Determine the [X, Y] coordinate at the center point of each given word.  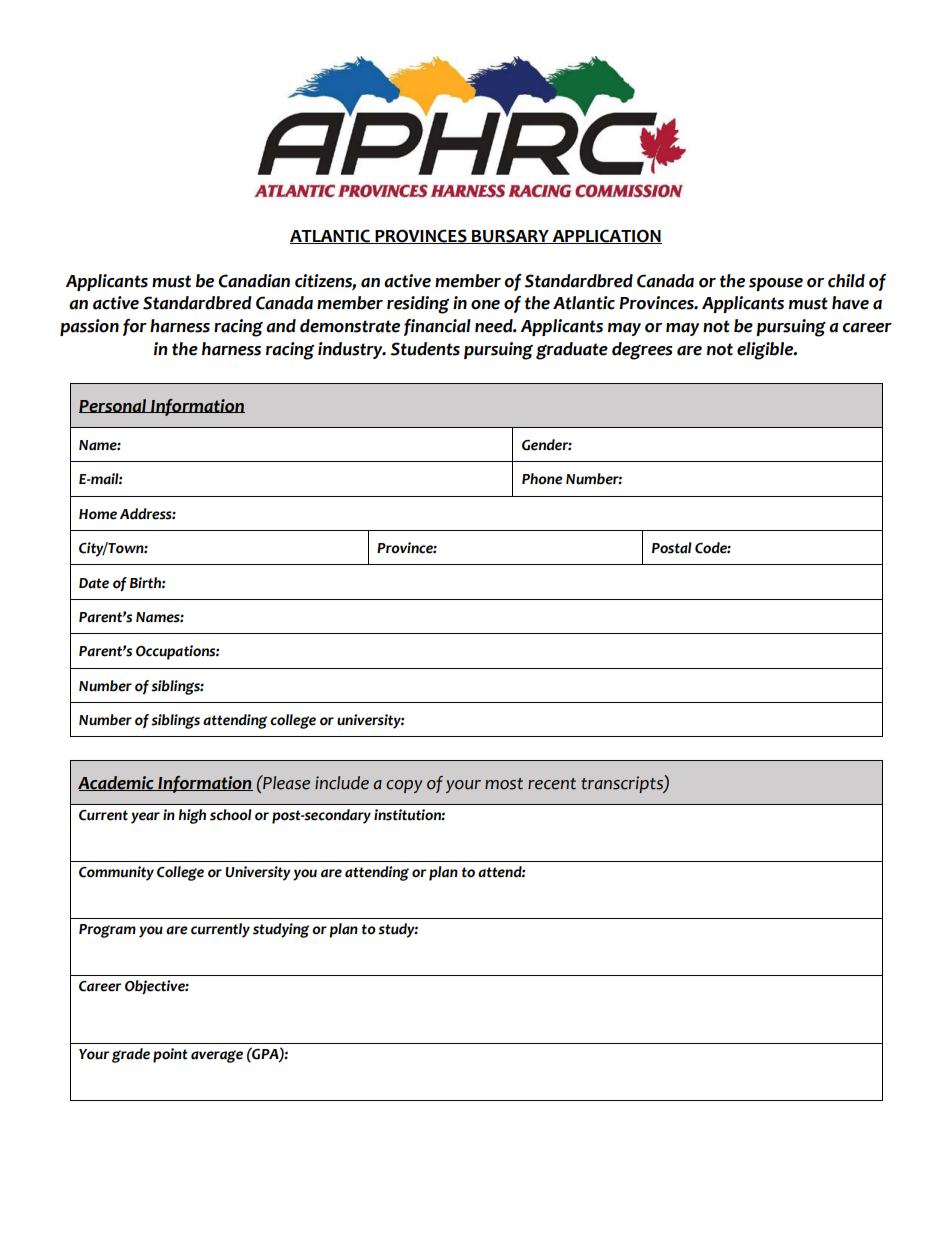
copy [404, 786]
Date [94, 583]
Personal [114, 406]
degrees [642, 351]
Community [116, 873]
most [504, 784]
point [170, 1055]
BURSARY [510, 236]
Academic [117, 783]
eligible [766, 351]
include [342, 783]
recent [552, 784]
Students [425, 349]
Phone [542, 479]
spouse [776, 284]
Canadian [254, 281]
